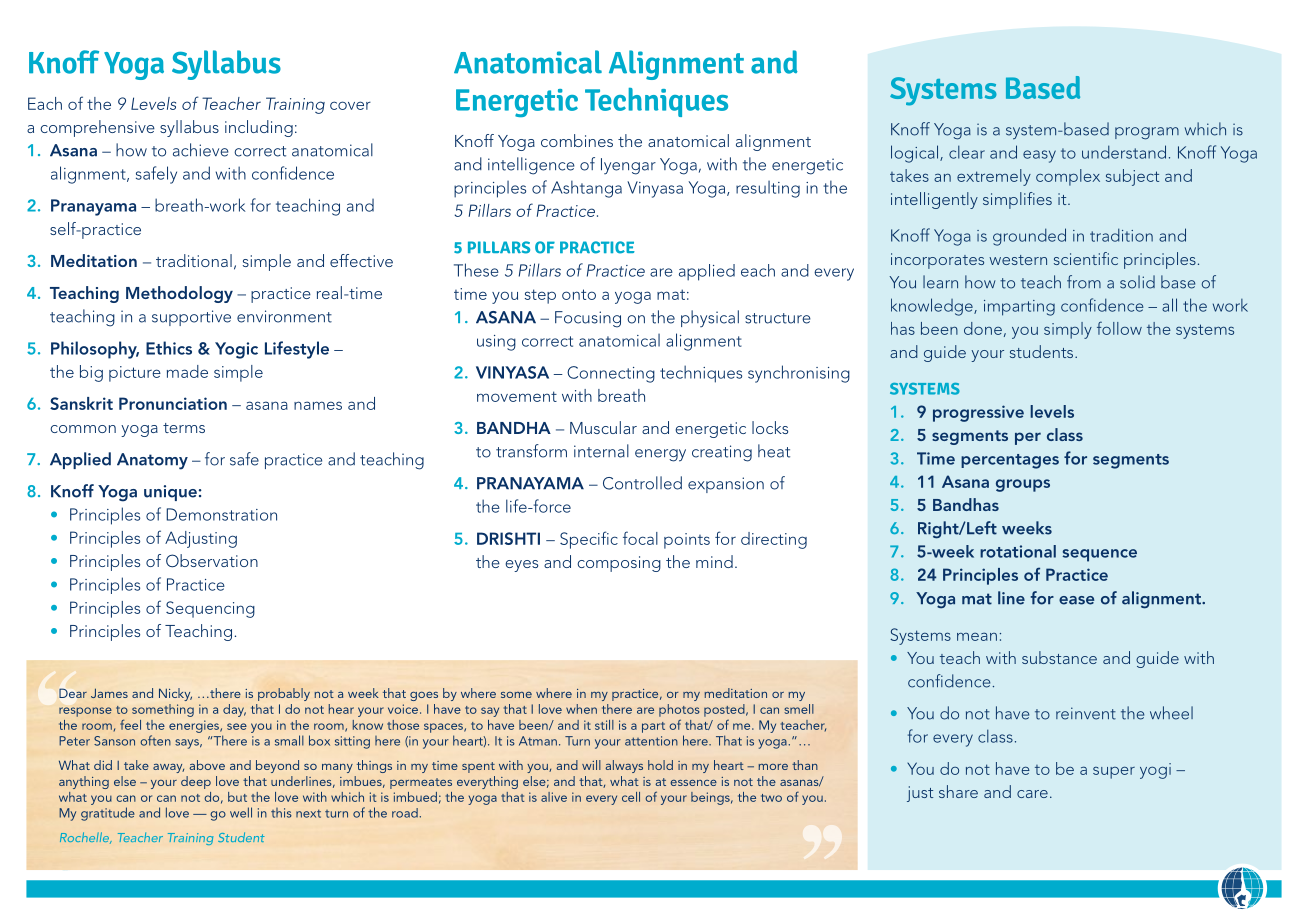 The height and width of the image is (924, 1308). I want to click on percentages, so click(1010, 461).
